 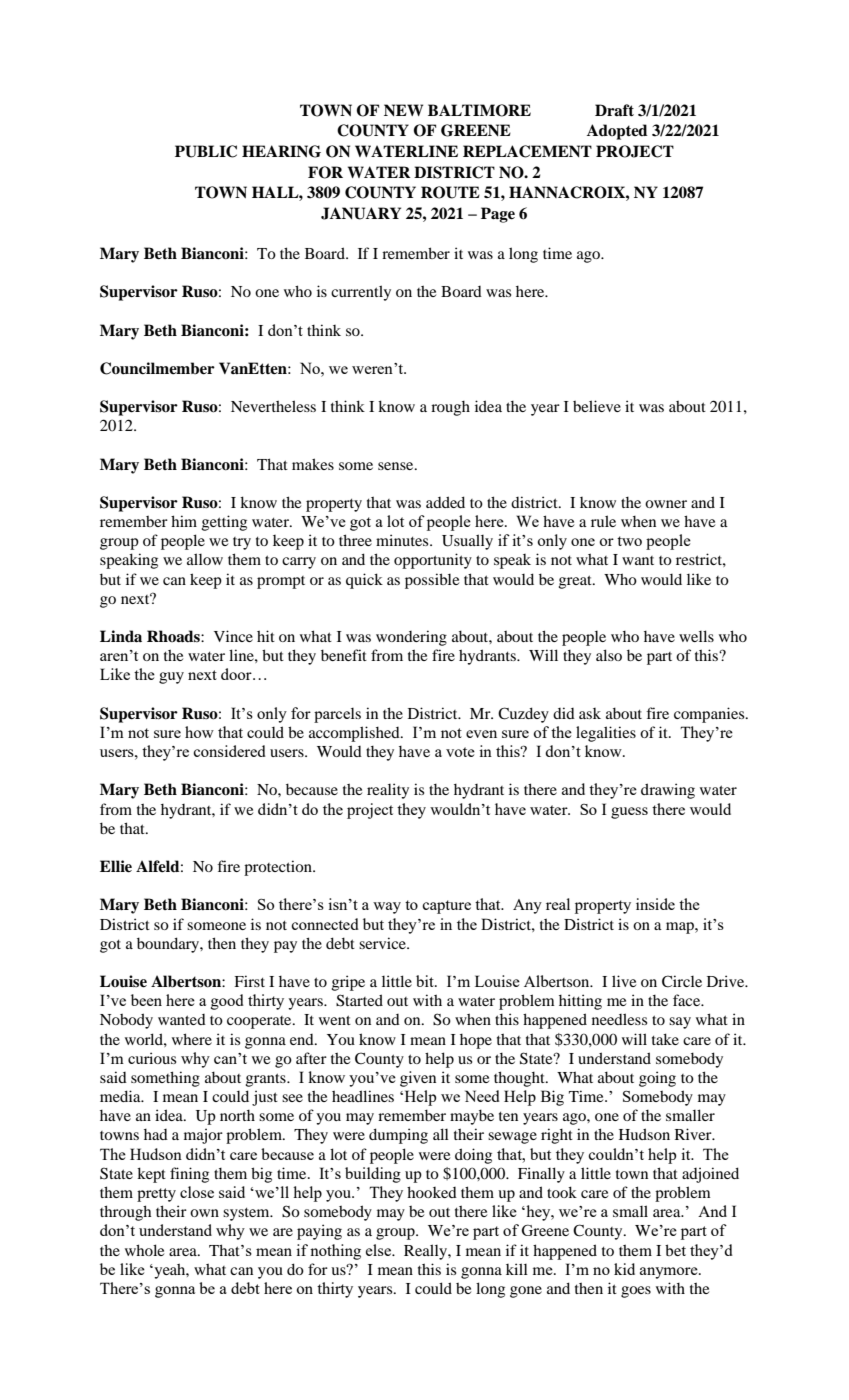 What do you see at coordinates (606, 734) in the image?
I see `legalities` at bounding box center [606, 734].
